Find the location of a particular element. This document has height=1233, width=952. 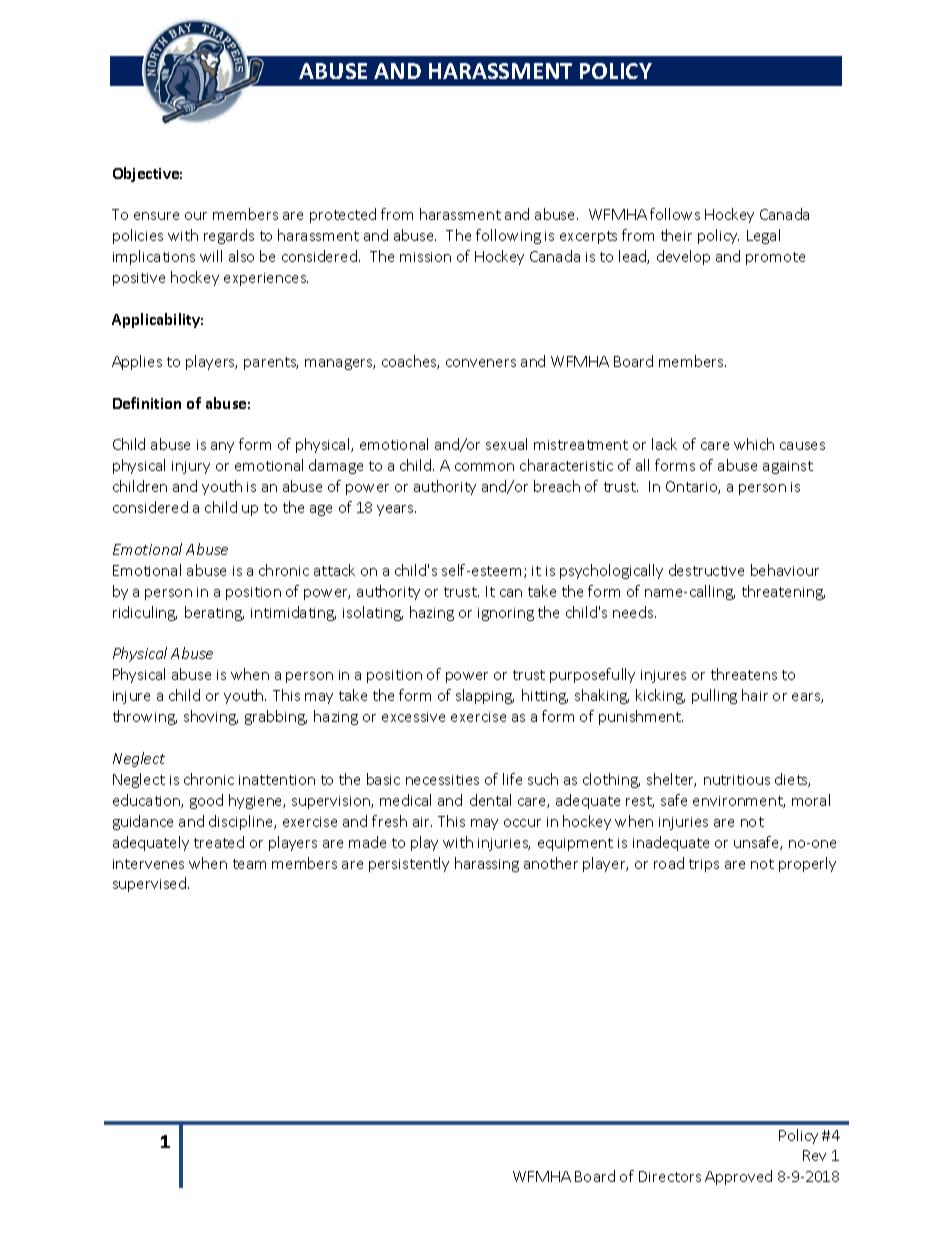

harassing is located at coordinates (487, 864).
